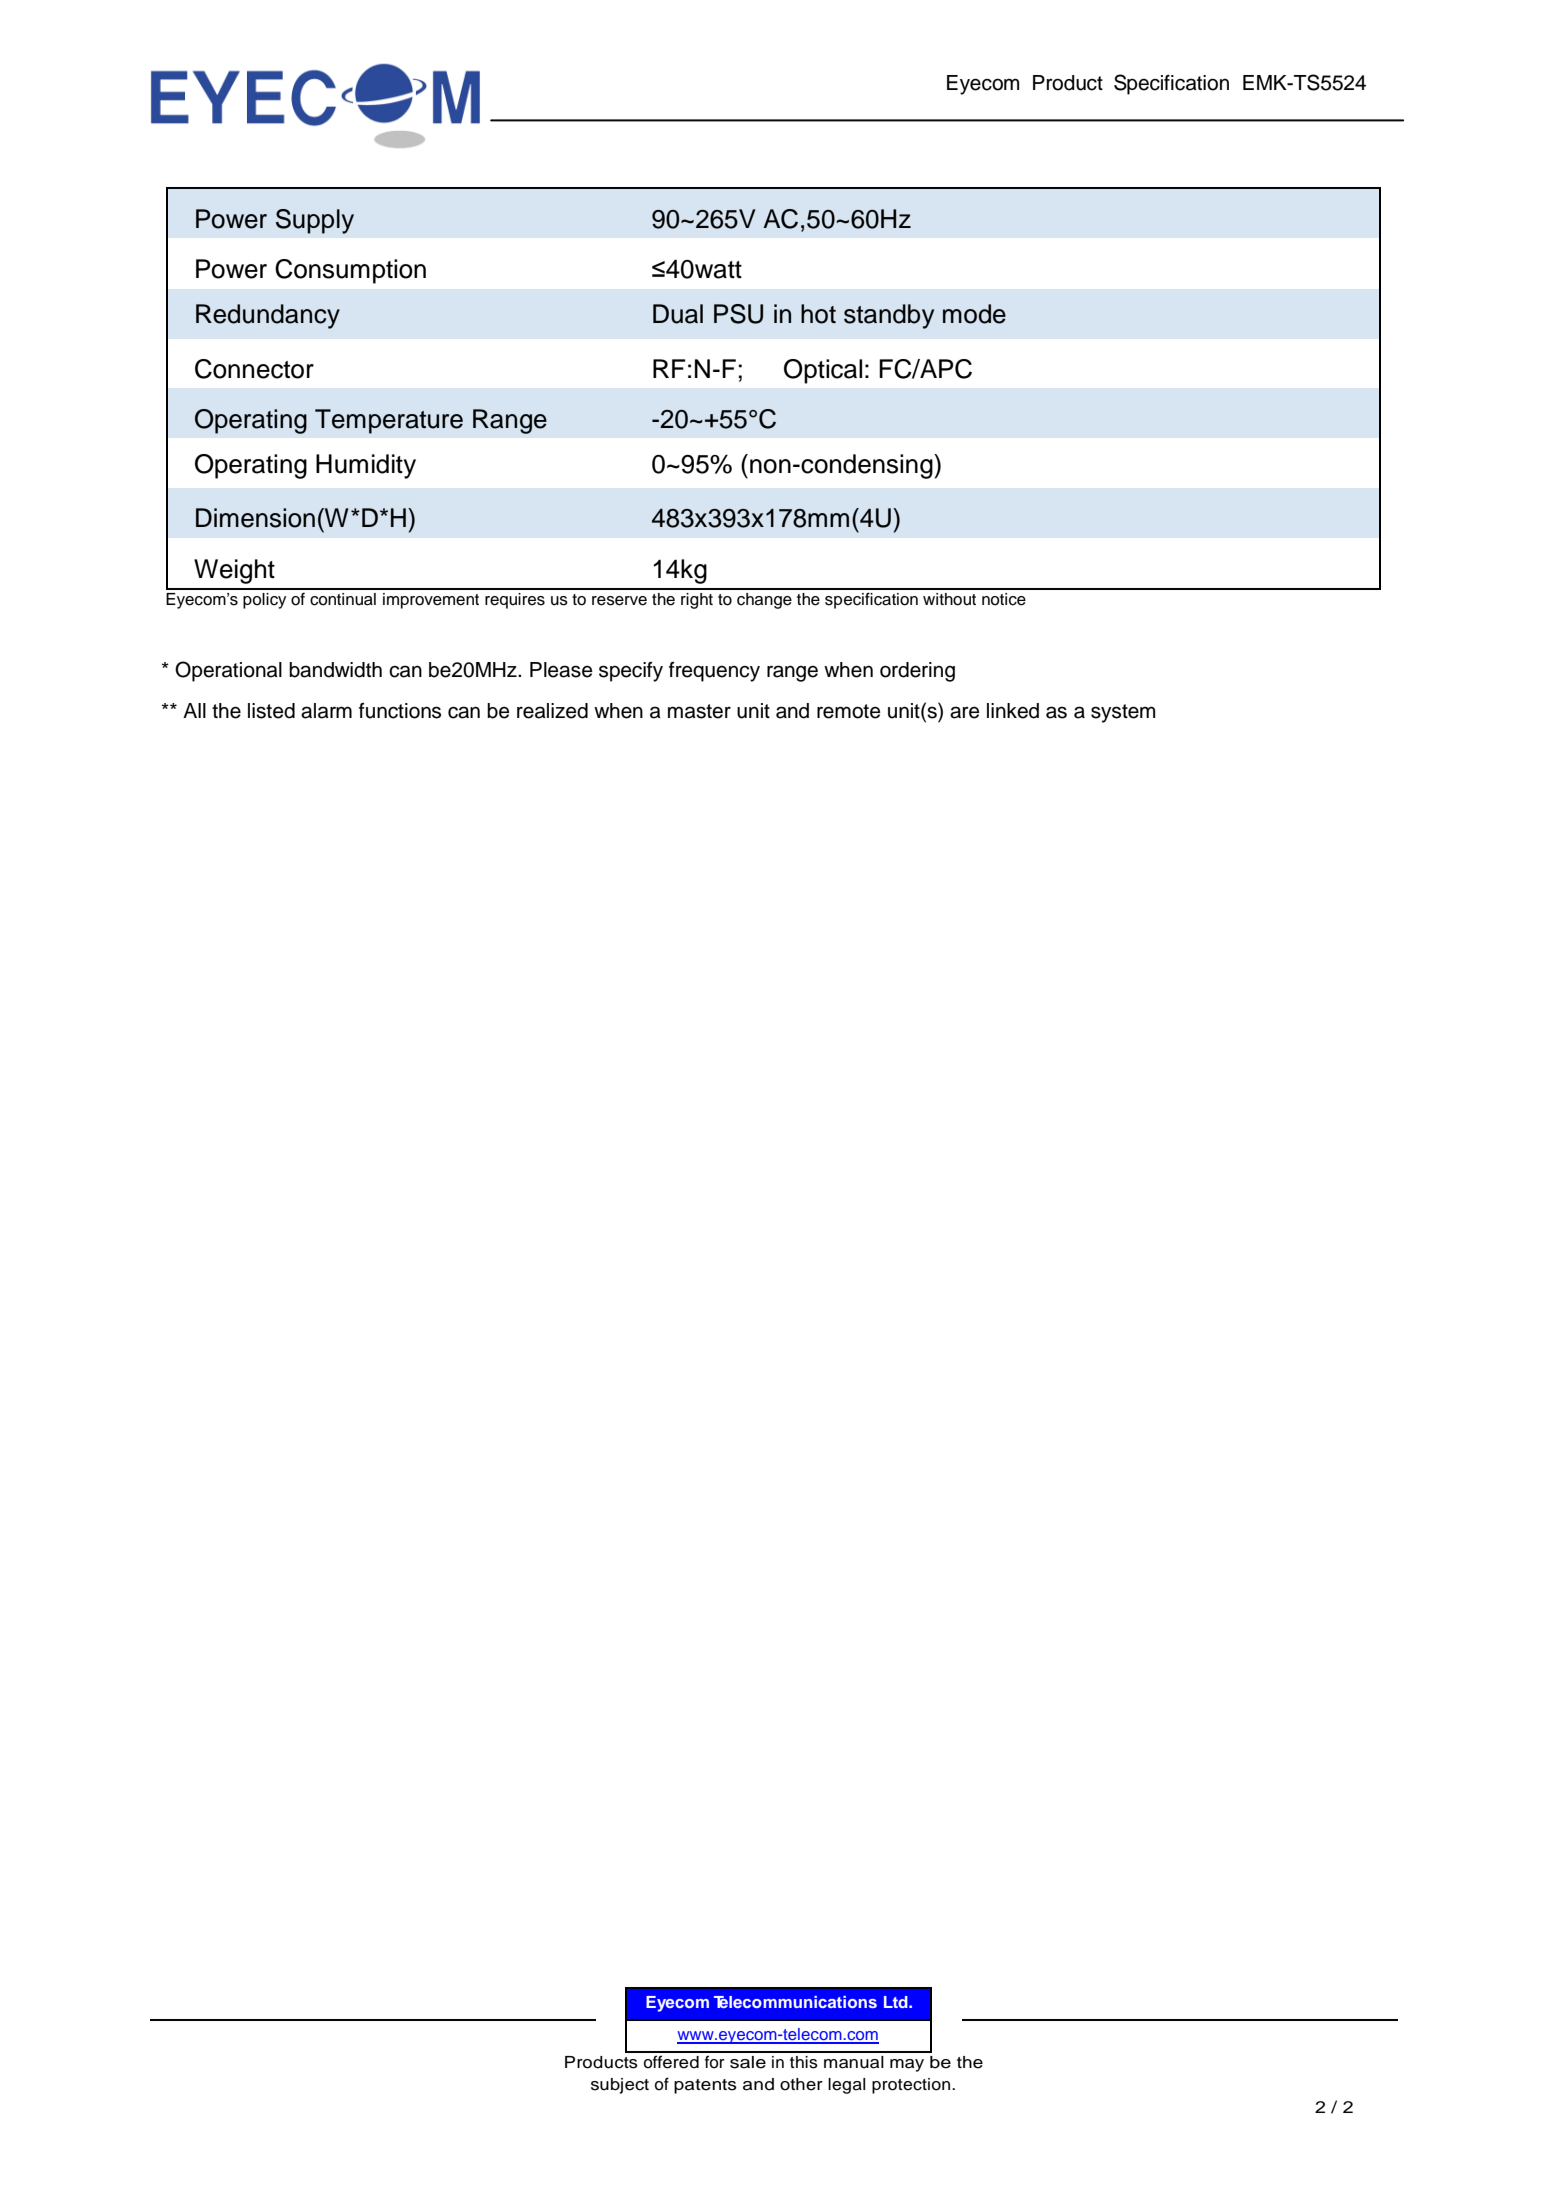 This screenshot has height=2187, width=1547. I want to click on linked, so click(1013, 711).
